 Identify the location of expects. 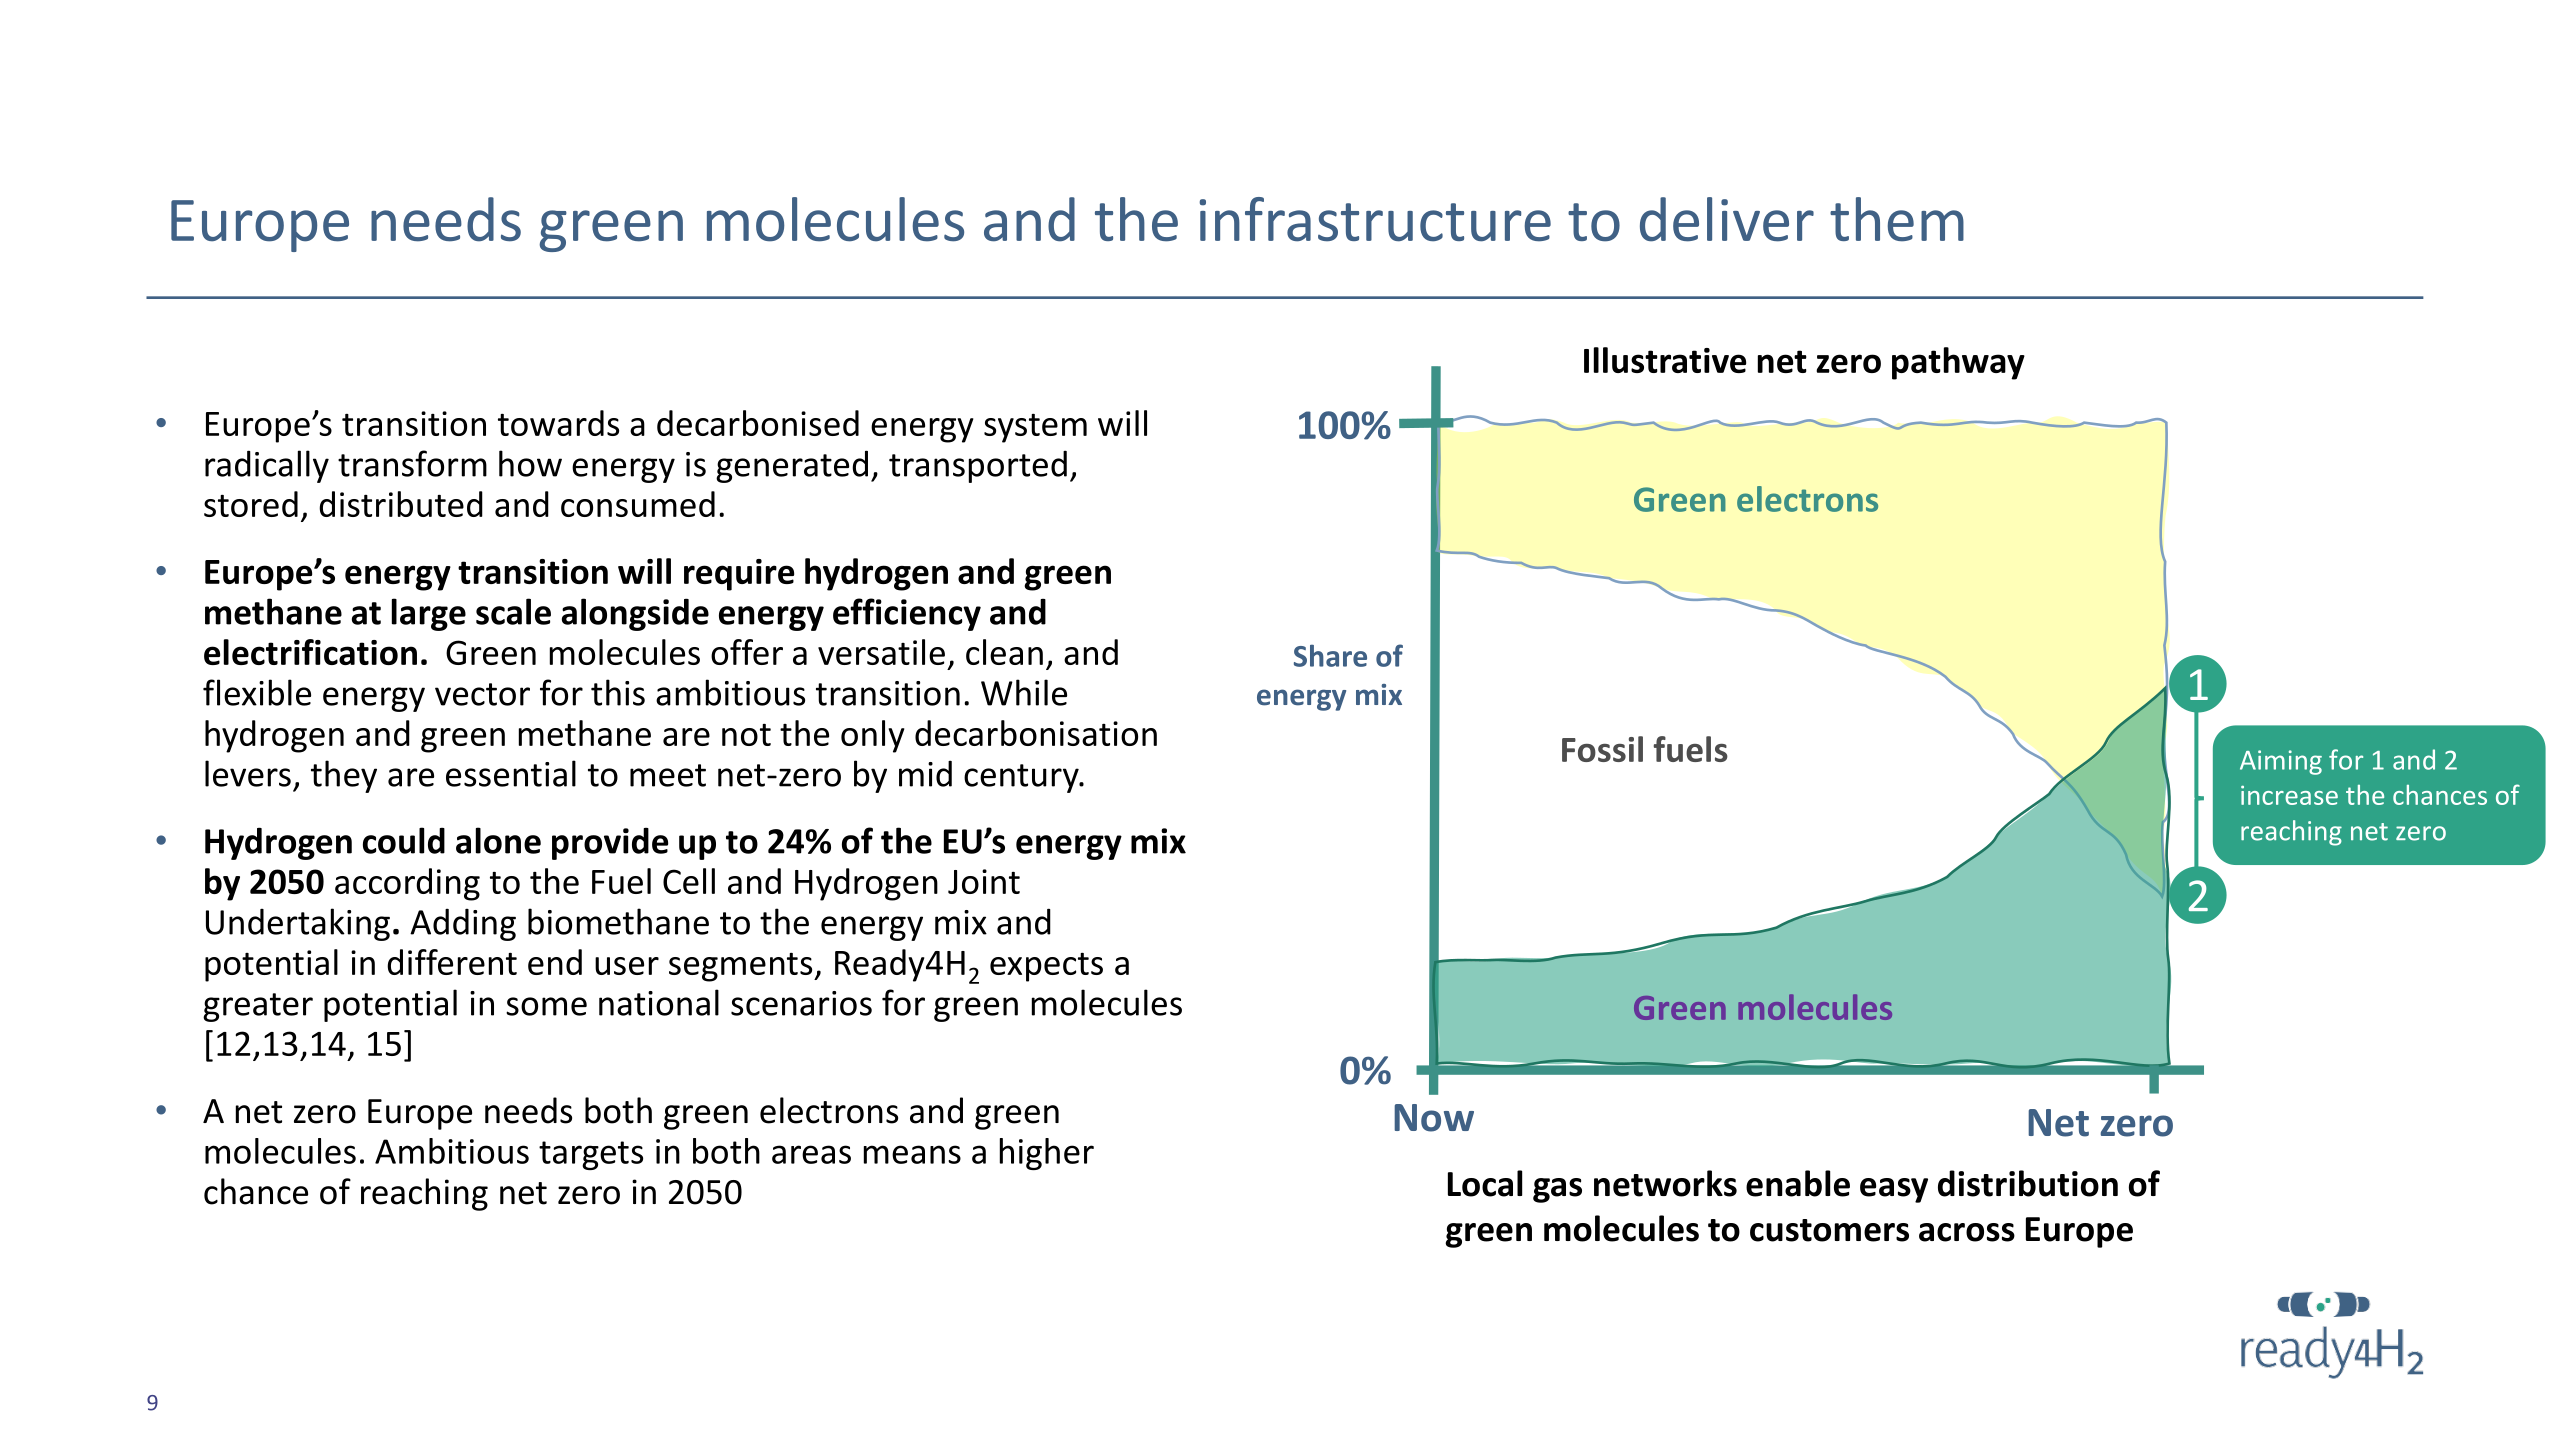
(1046, 967).
